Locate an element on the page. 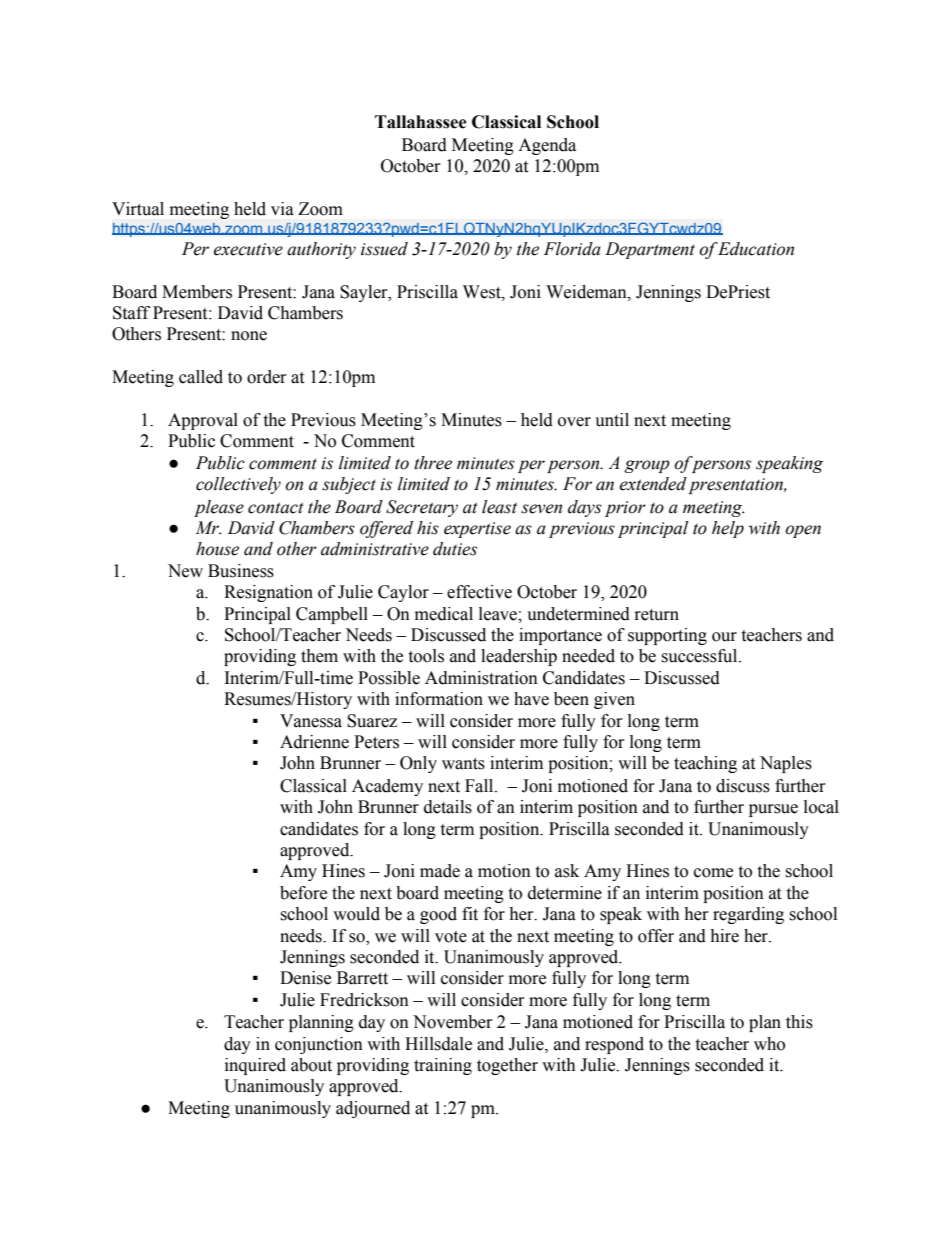 This document has width=952, height=1233. inquired is located at coordinates (255, 1066).
